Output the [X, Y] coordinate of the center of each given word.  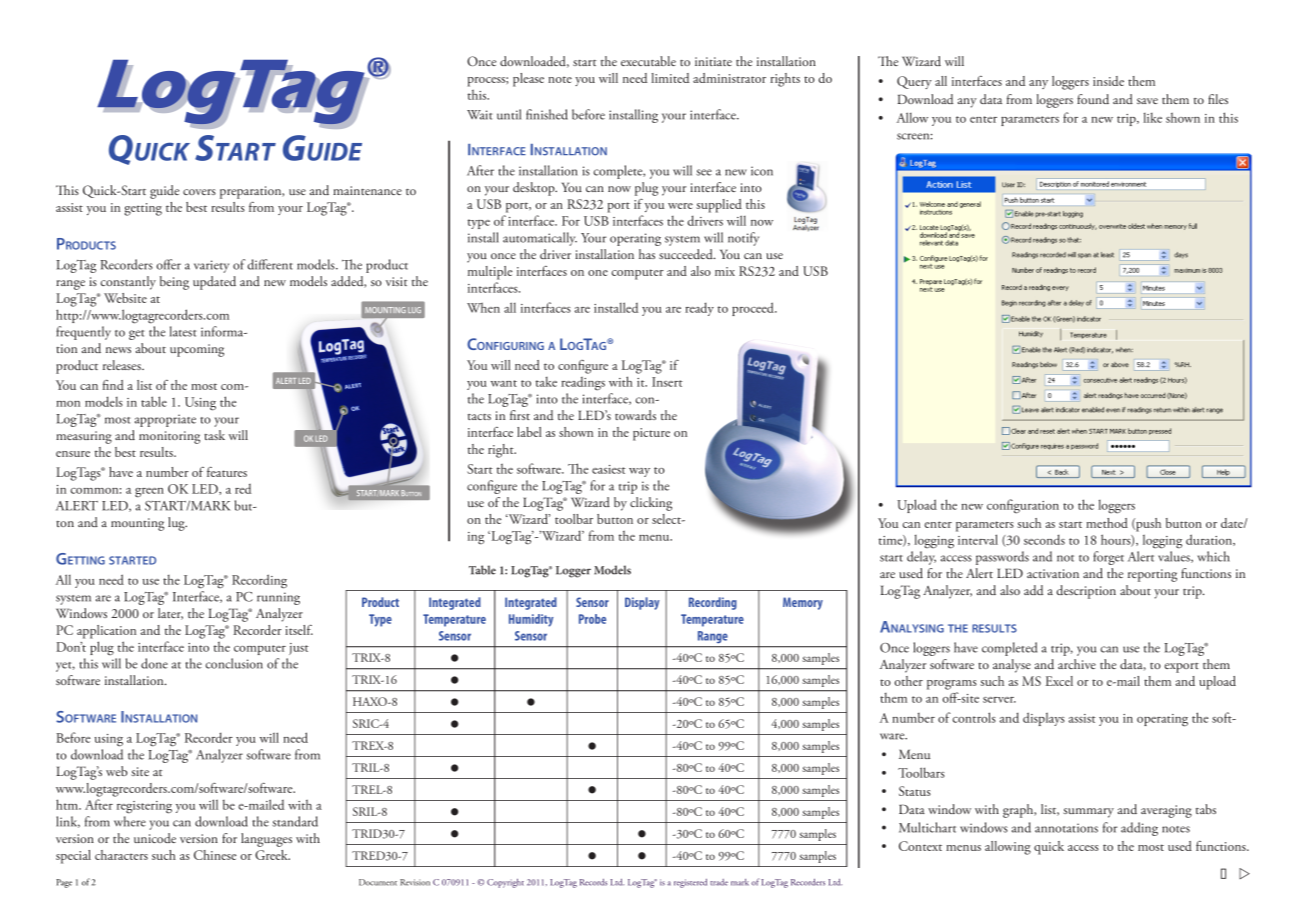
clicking [651, 504]
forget [1108, 558]
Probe [592, 619]
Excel [1059, 681]
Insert [667, 382]
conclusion [234, 663]
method [1107, 523]
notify [743, 239]
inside [1108, 81]
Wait [480, 115]
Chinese [215, 855]
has [647, 254]
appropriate [165, 420]
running [278, 598]
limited [670, 78]
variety [211, 266]
